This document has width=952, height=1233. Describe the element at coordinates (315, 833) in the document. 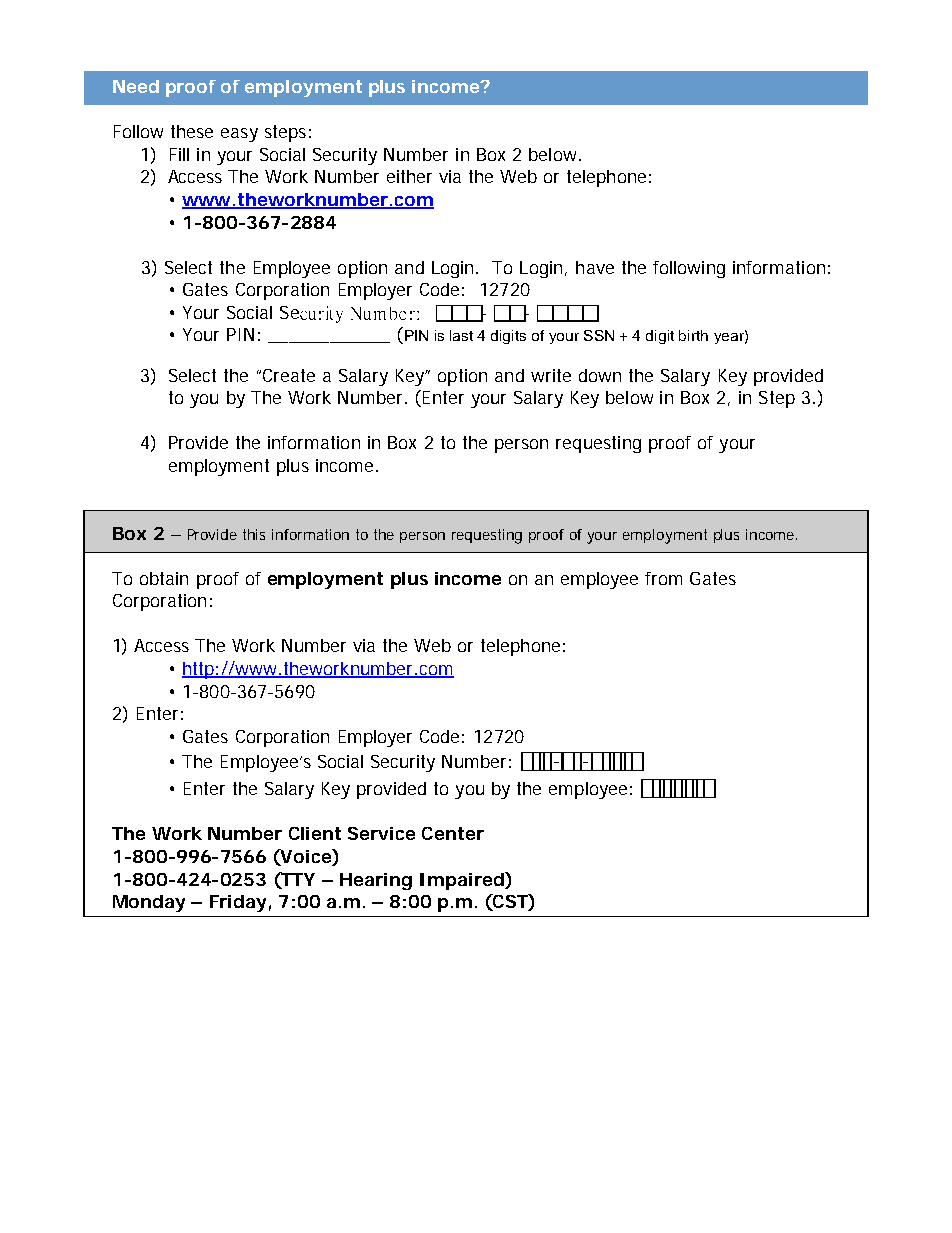

I see `Client` at that location.
